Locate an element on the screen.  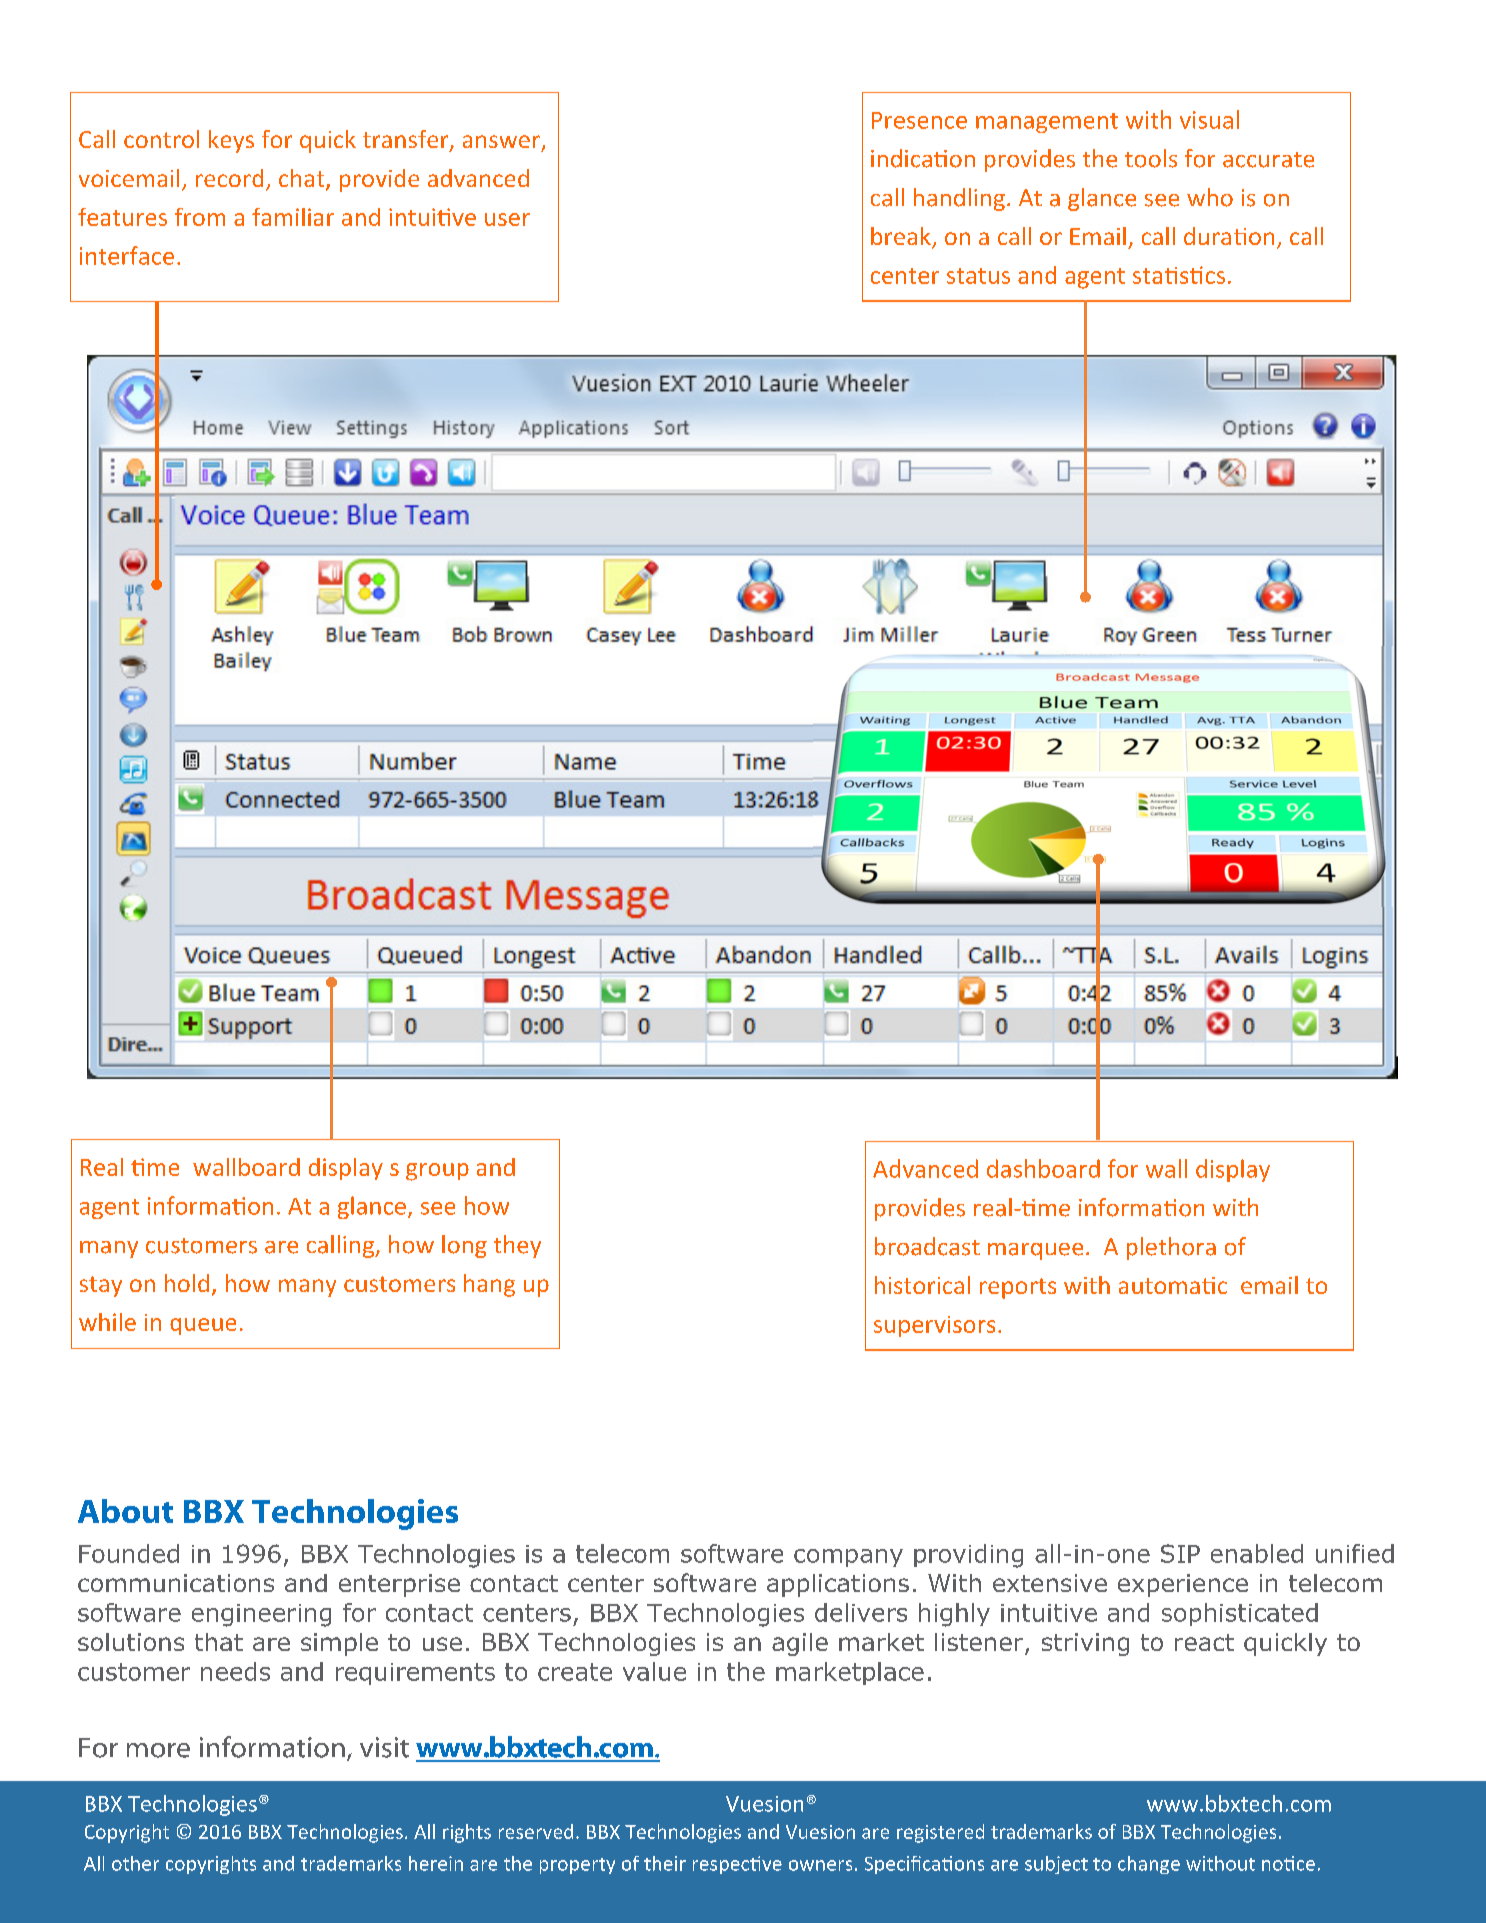
more is located at coordinates (158, 1750).
